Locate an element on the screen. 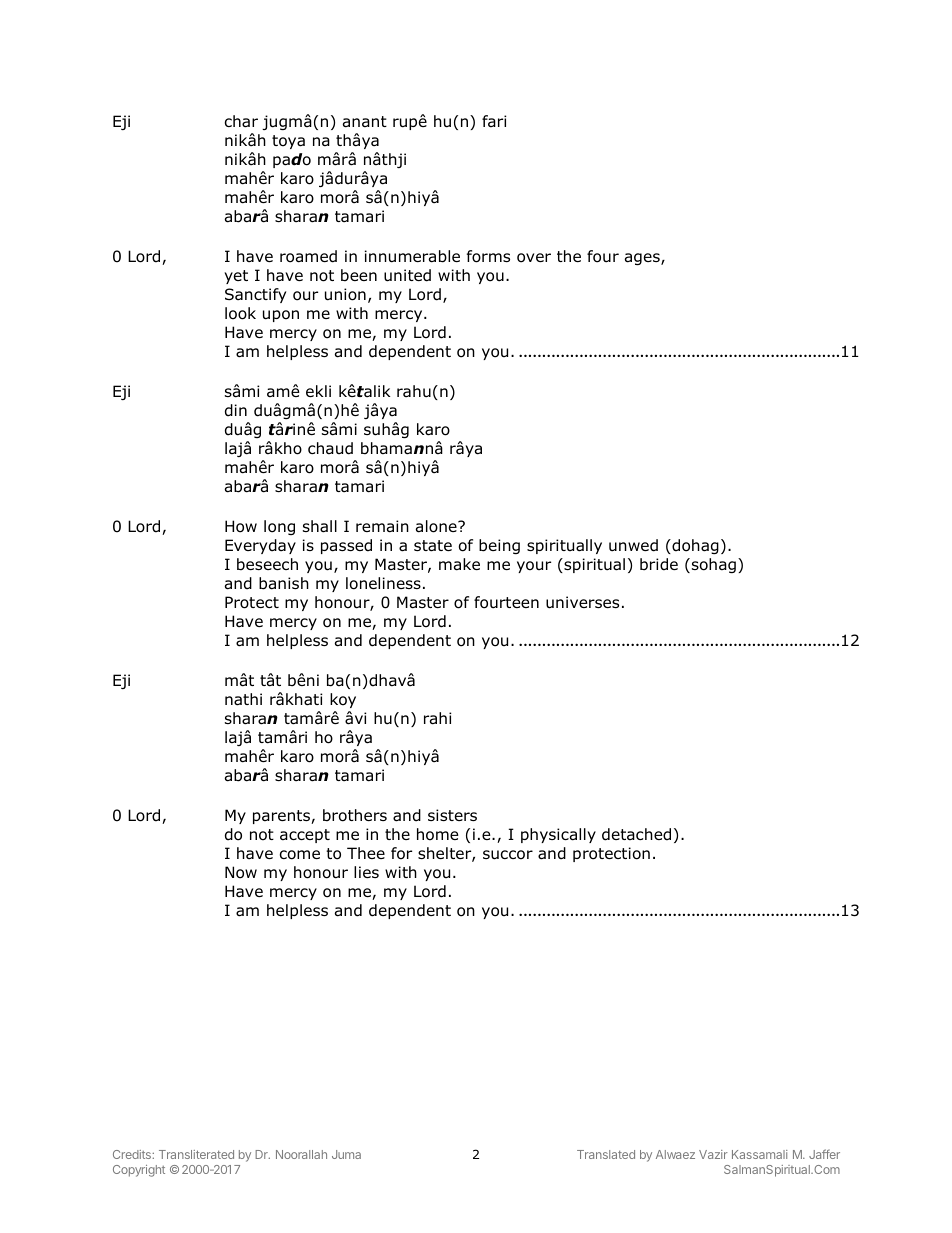 Image resolution: width=952 pixels, height=1233 pixels. banish is located at coordinates (284, 583).
